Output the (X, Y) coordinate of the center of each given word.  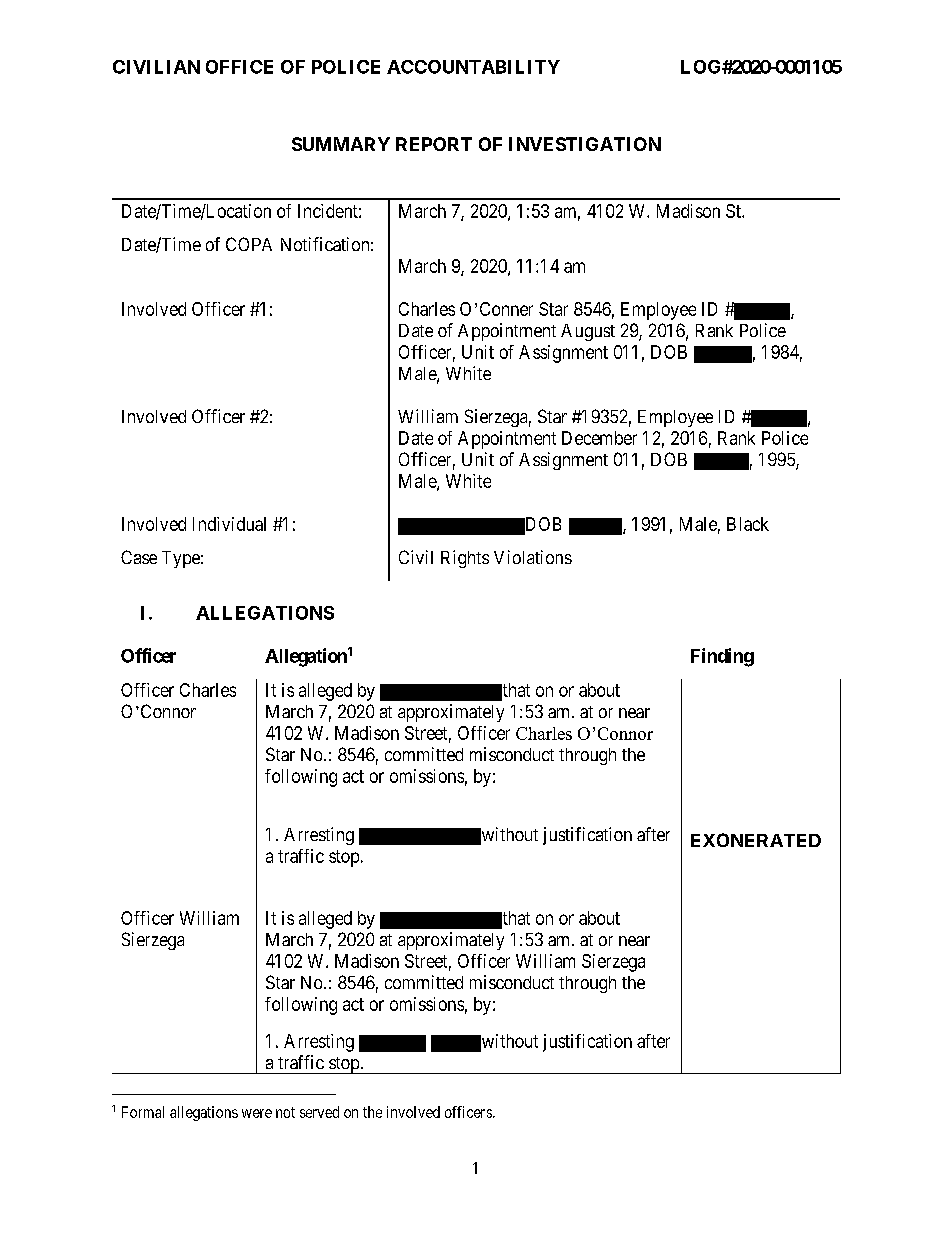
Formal (143, 1112)
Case (139, 557)
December (599, 438)
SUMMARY (341, 144)
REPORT (434, 144)
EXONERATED (756, 840)
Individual (229, 524)
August (588, 332)
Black (748, 524)
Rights (465, 559)
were (257, 1113)
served (319, 1112)
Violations (533, 557)
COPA (249, 244)
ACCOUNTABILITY (473, 67)
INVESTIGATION (585, 144)
